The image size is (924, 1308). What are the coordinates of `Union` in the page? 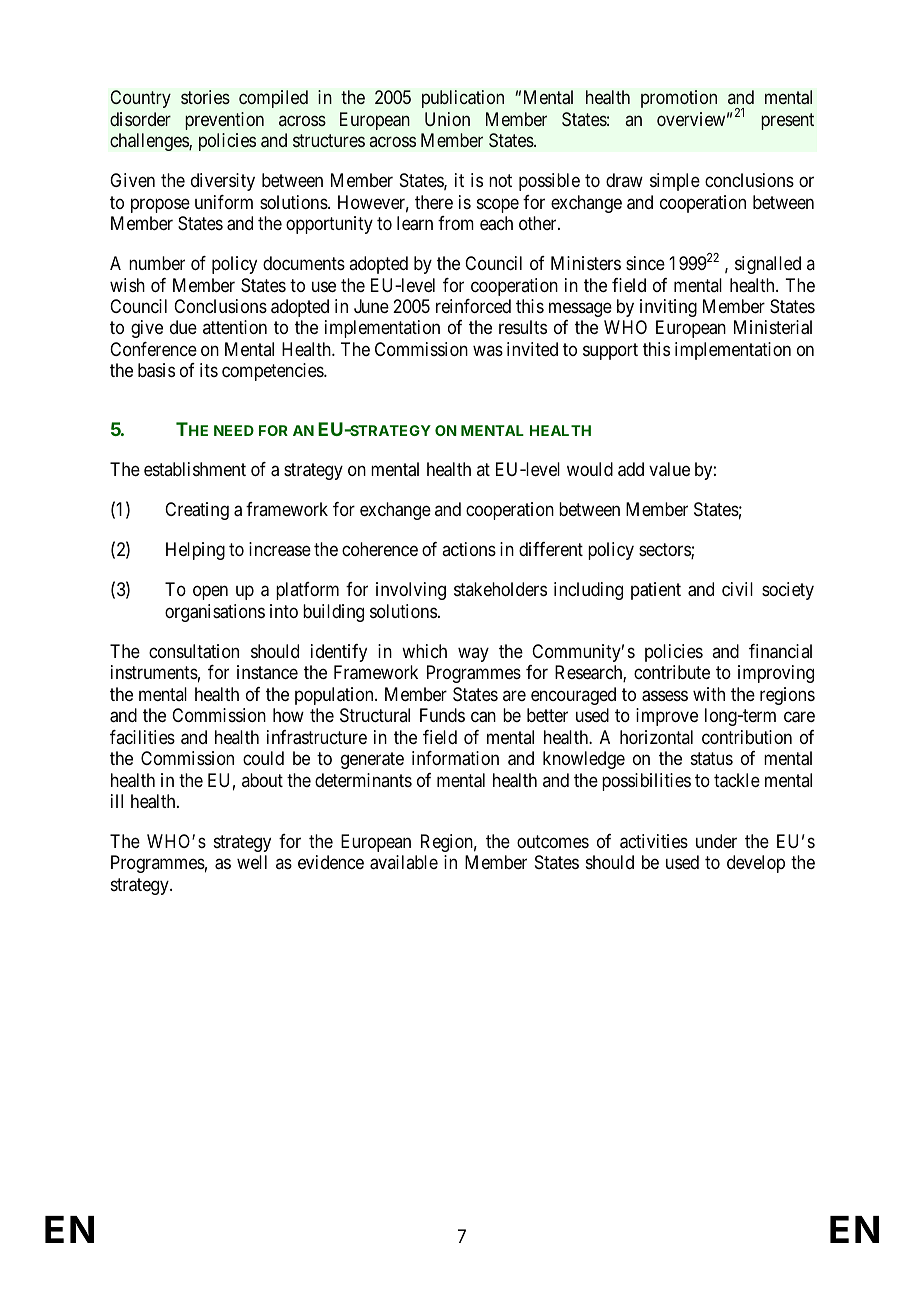 It's located at (447, 119).
